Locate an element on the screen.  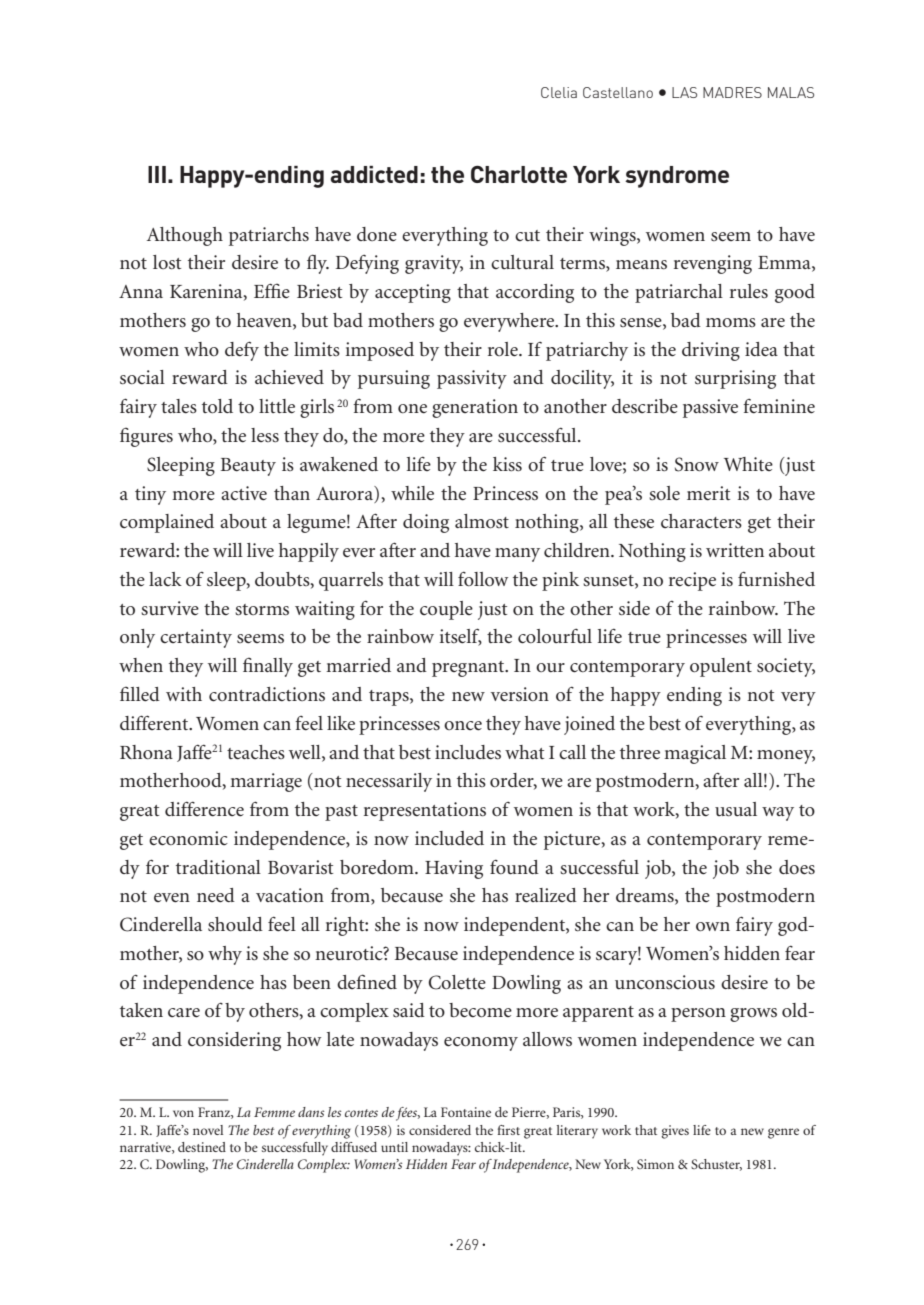
Charlotte is located at coordinates (519, 174).
